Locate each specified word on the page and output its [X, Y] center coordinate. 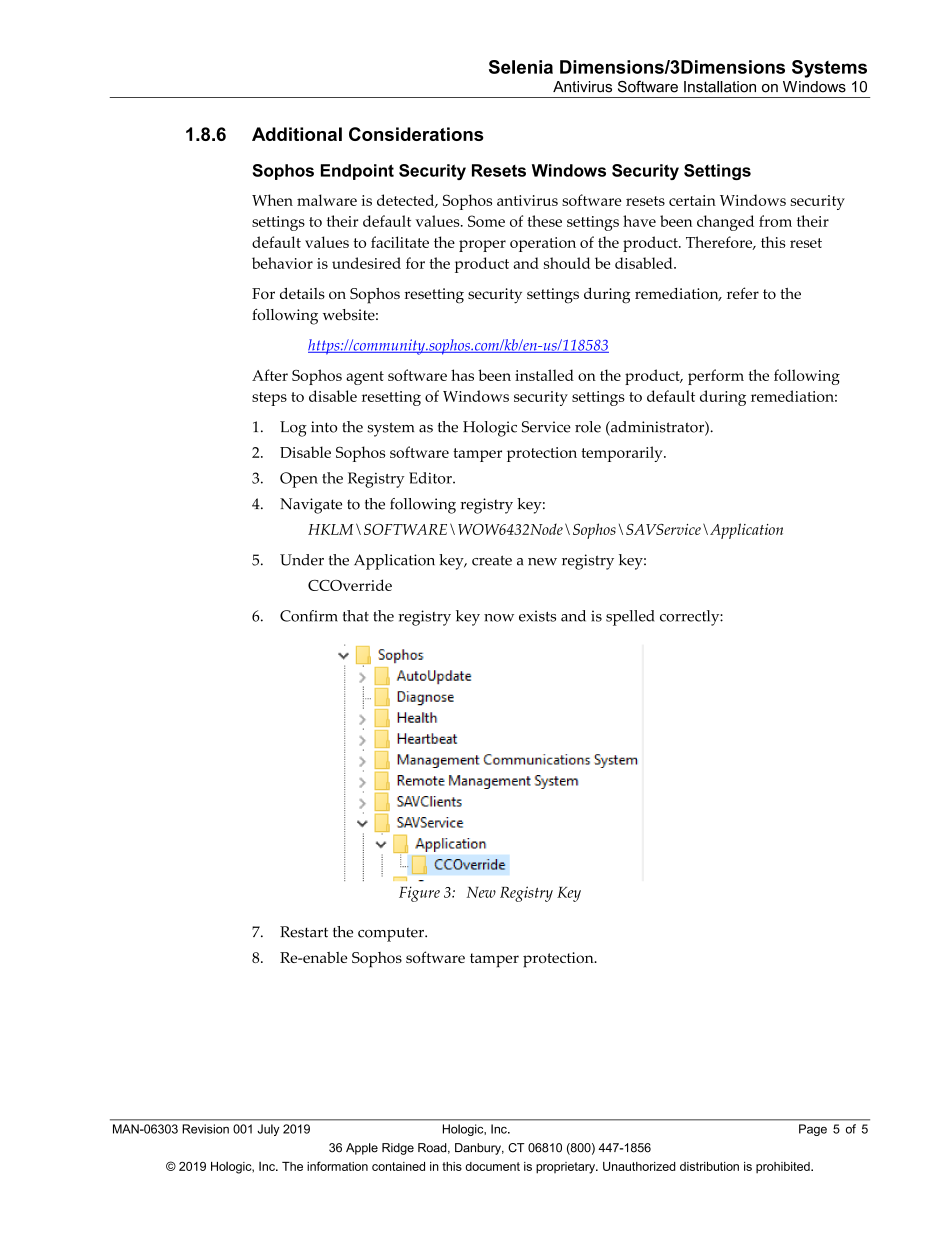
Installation [720, 87]
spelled [630, 618]
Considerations [416, 134]
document [492, 1166]
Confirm [309, 616]
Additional [297, 134]
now [499, 618]
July [268, 1130]
